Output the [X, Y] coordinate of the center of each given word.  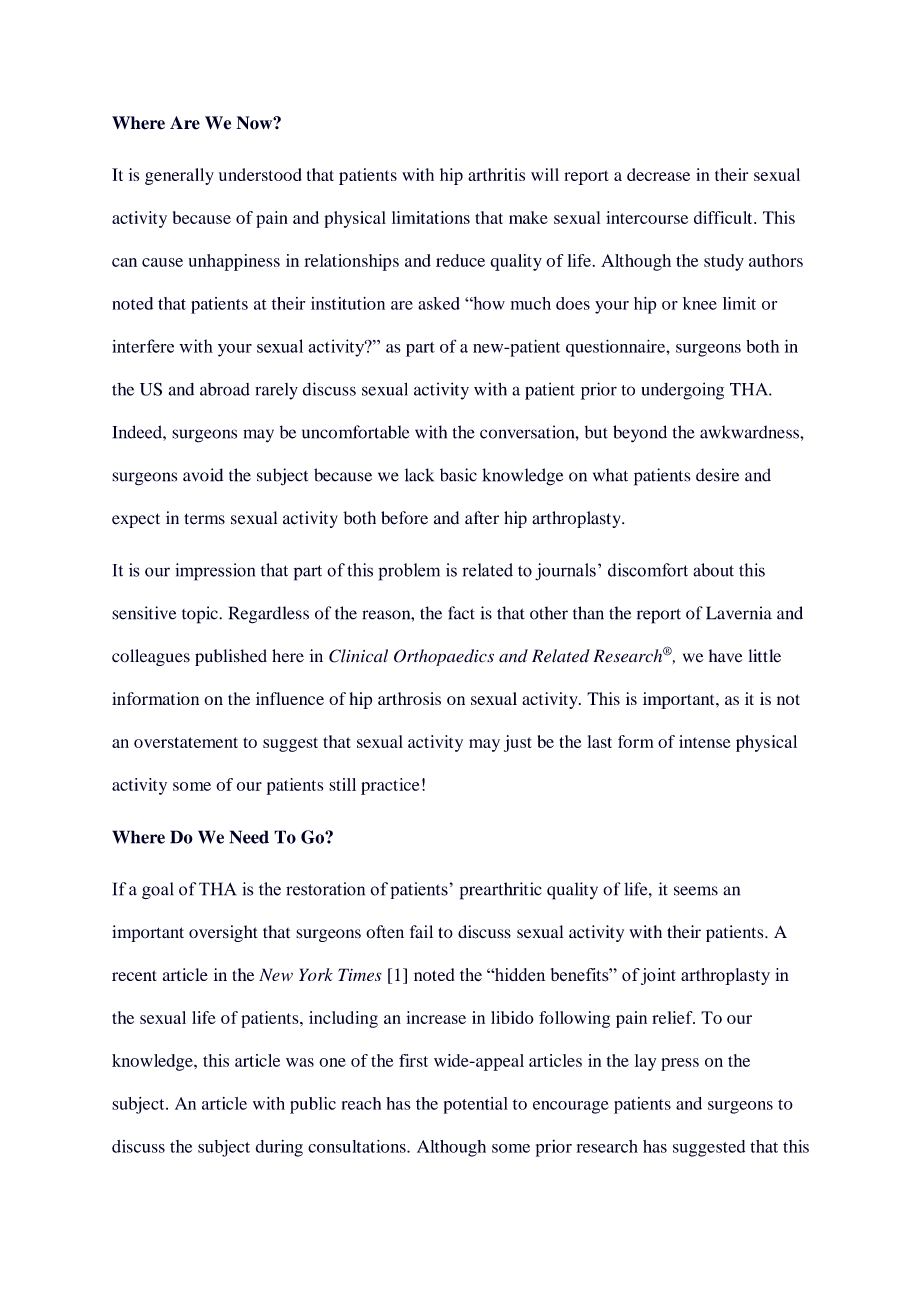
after [482, 518]
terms [204, 519]
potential [476, 1105]
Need [249, 837]
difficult [724, 217]
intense [705, 741]
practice [390, 786]
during [279, 1148]
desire [717, 475]
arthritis [496, 174]
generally [179, 176]
